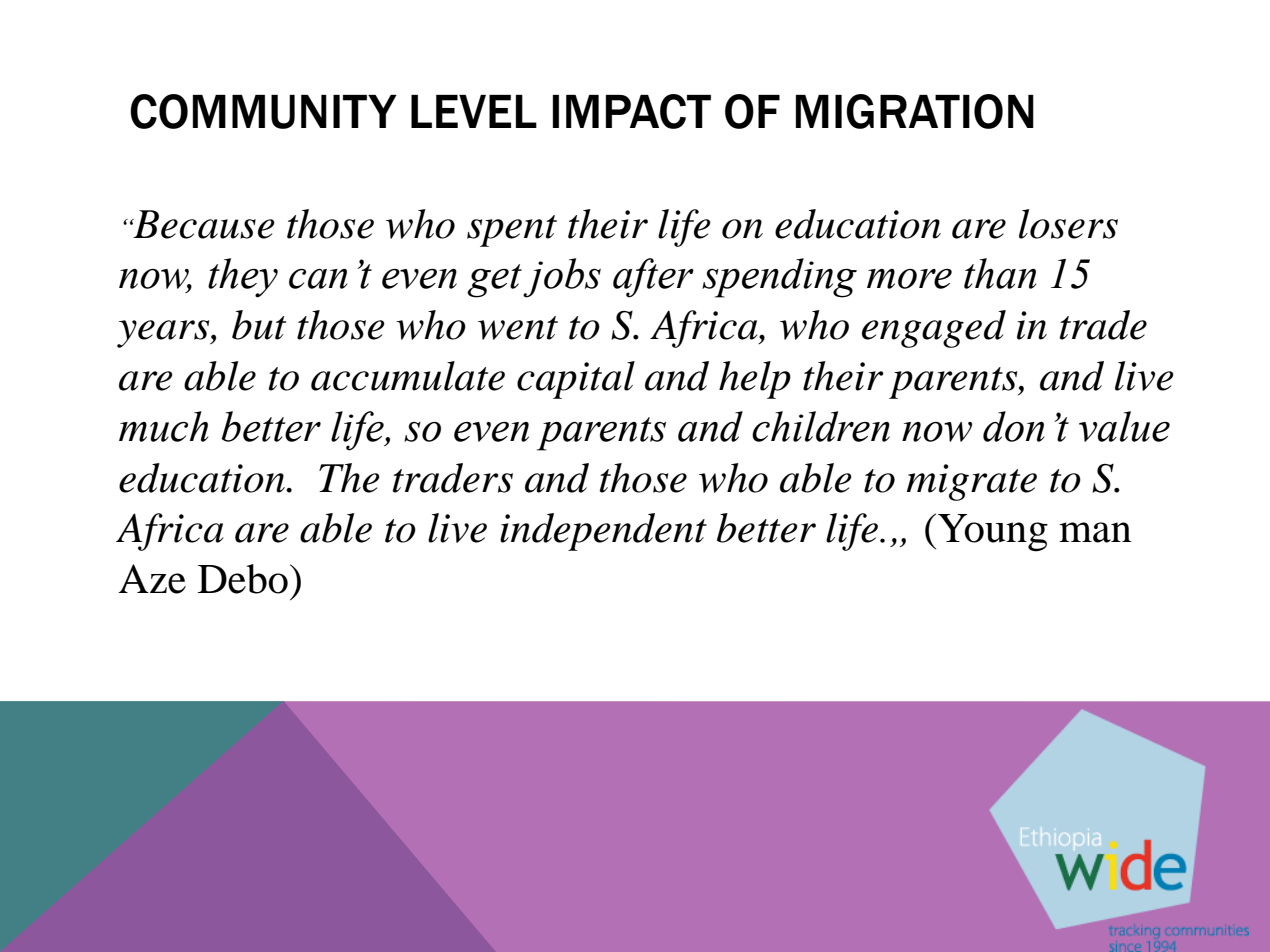 The height and width of the screenshot is (952, 1270). What do you see at coordinates (263, 111) in the screenshot?
I see `COMMUNITY` at bounding box center [263, 111].
